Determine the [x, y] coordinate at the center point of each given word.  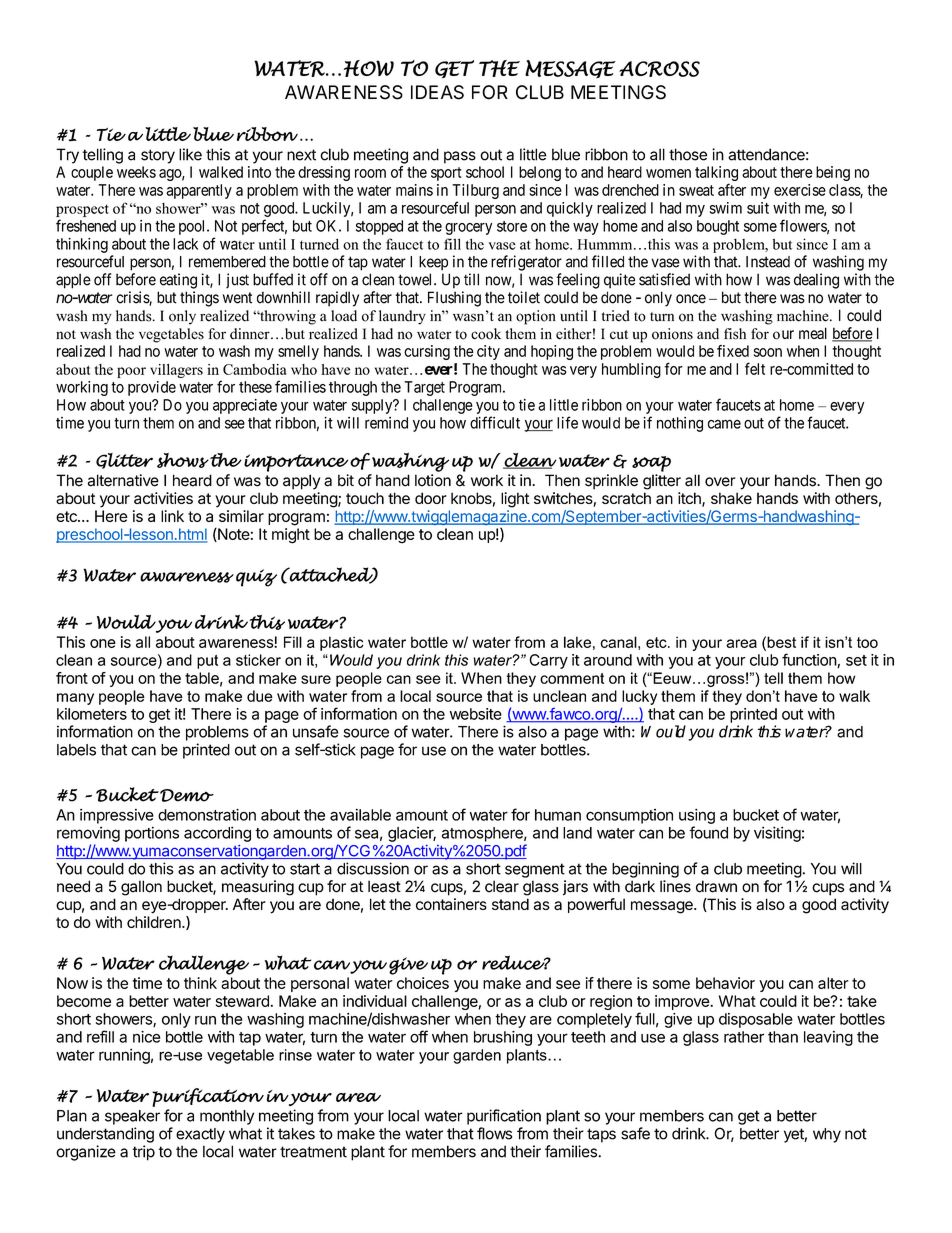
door [431, 498]
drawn [716, 886]
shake [731, 498]
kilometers [92, 714]
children [155, 922]
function [810, 660]
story [158, 156]
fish [735, 334]
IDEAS [437, 92]
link [172, 516]
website [476, 714]
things [199, 299]
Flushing [454, 299]
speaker [132, 1117]
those [688, 154]
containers [451, 904]
